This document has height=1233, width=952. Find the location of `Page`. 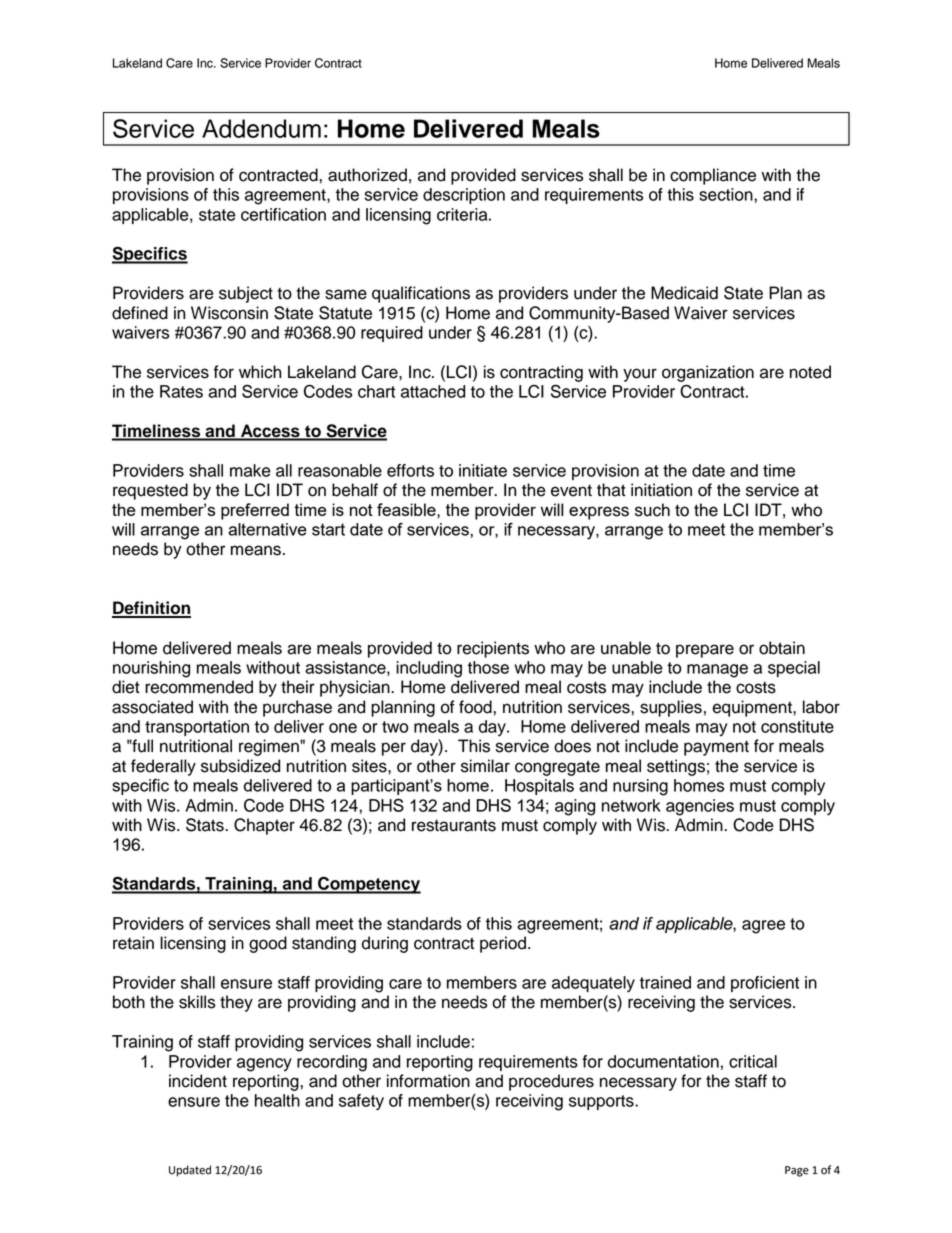

Page is located at coordinates (797, 1171).
